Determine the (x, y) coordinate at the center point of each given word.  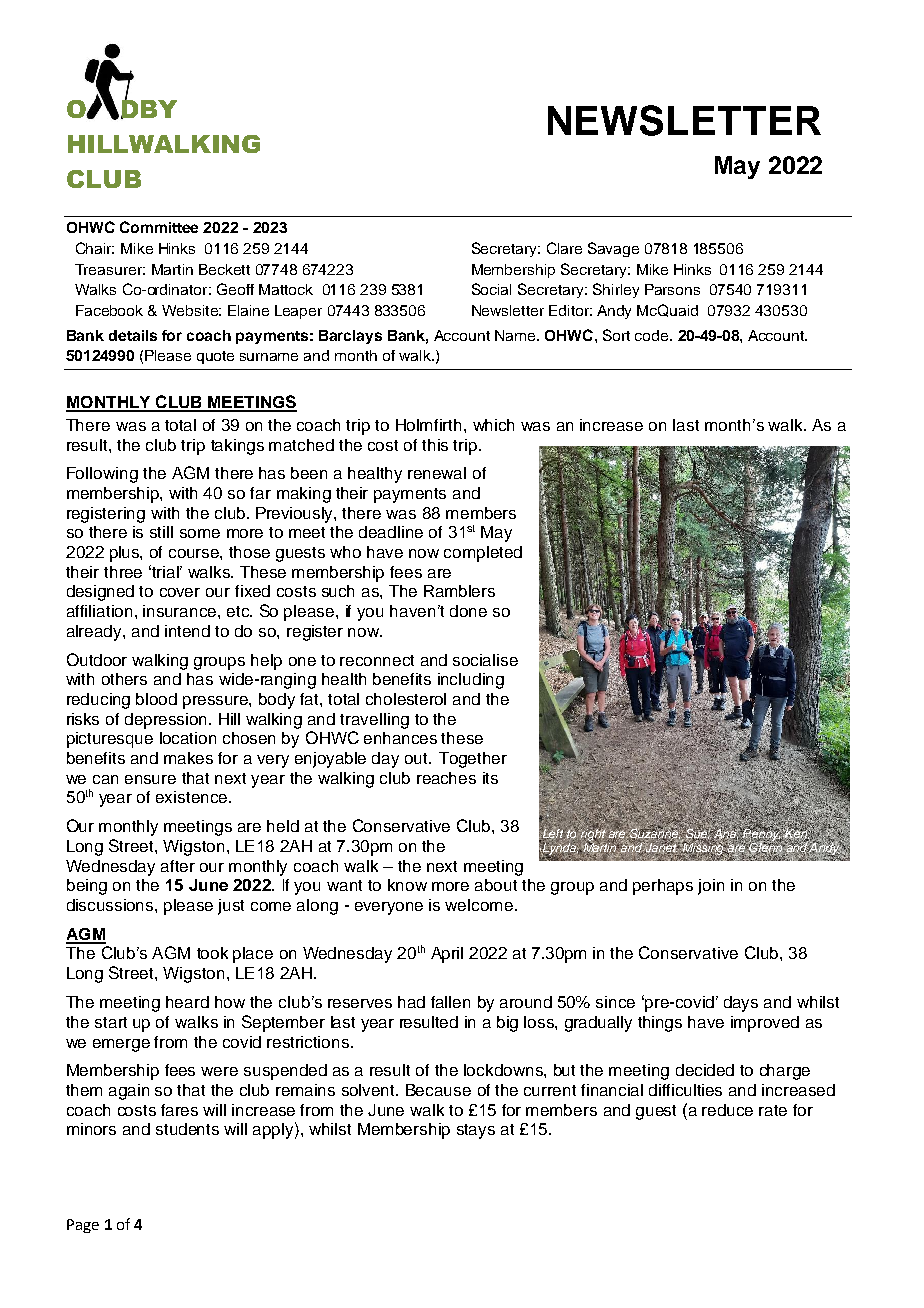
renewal (437, 473)
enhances (400, 738)
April (447, 955)
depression (167, 721)
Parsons (672, 289)
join (711, 887)
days (741, 1004)
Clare (564, 248)
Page (83, 1226)
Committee (159, 227)
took (212, 953)
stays (476, 1131)
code (651, 335)
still (161, 532)
